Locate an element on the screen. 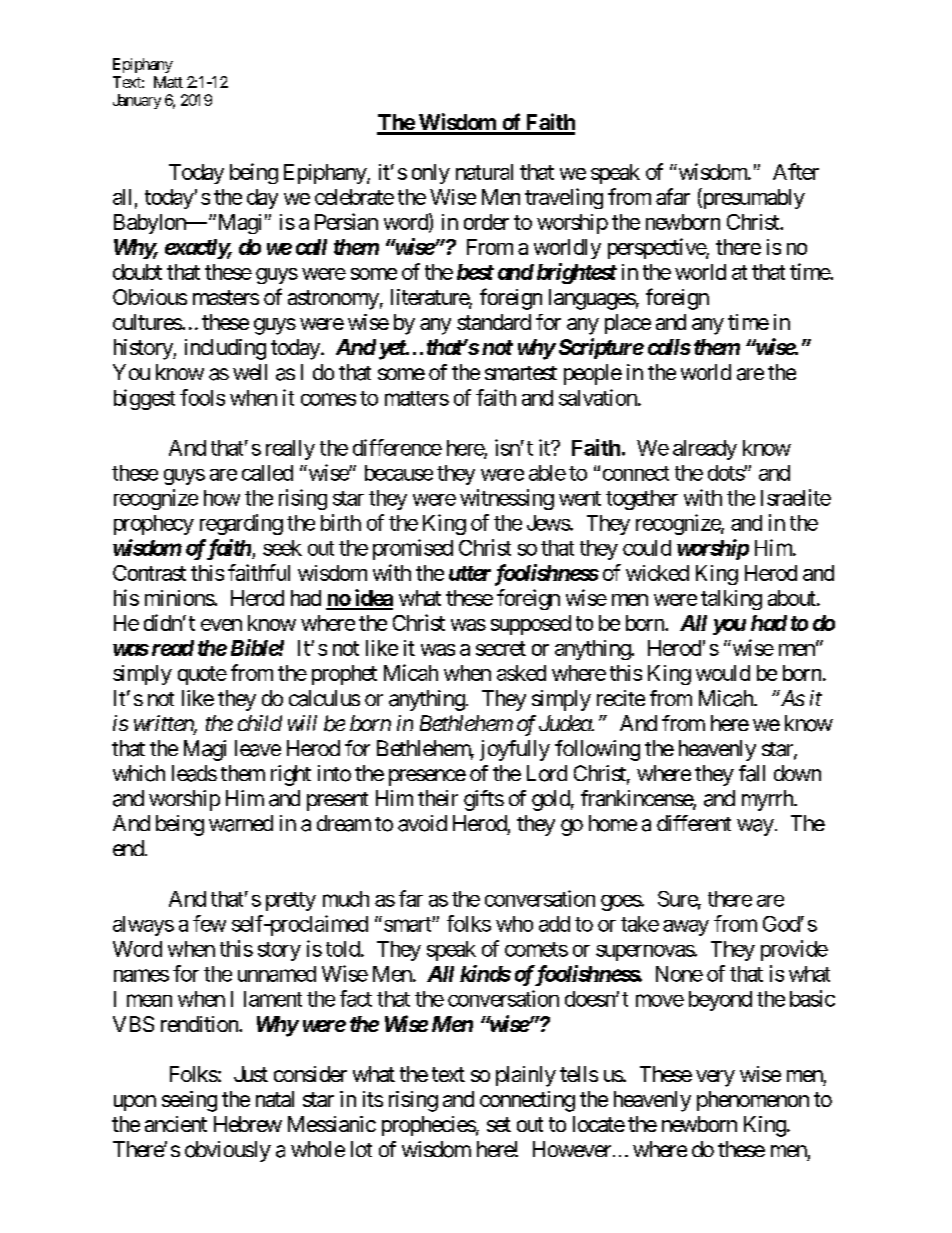  After is located at coordinates (796, 171).
